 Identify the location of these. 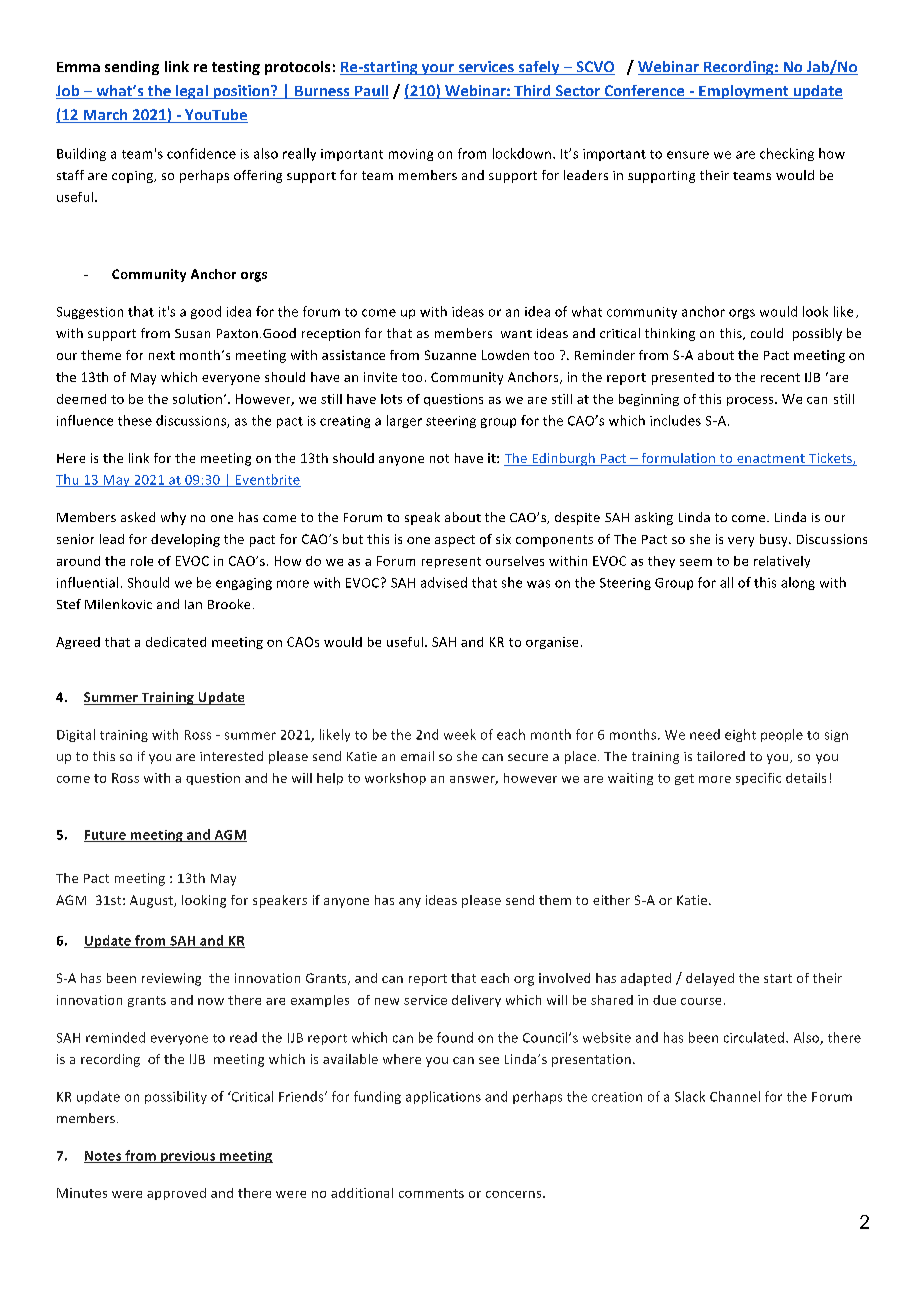
(135, 420).
